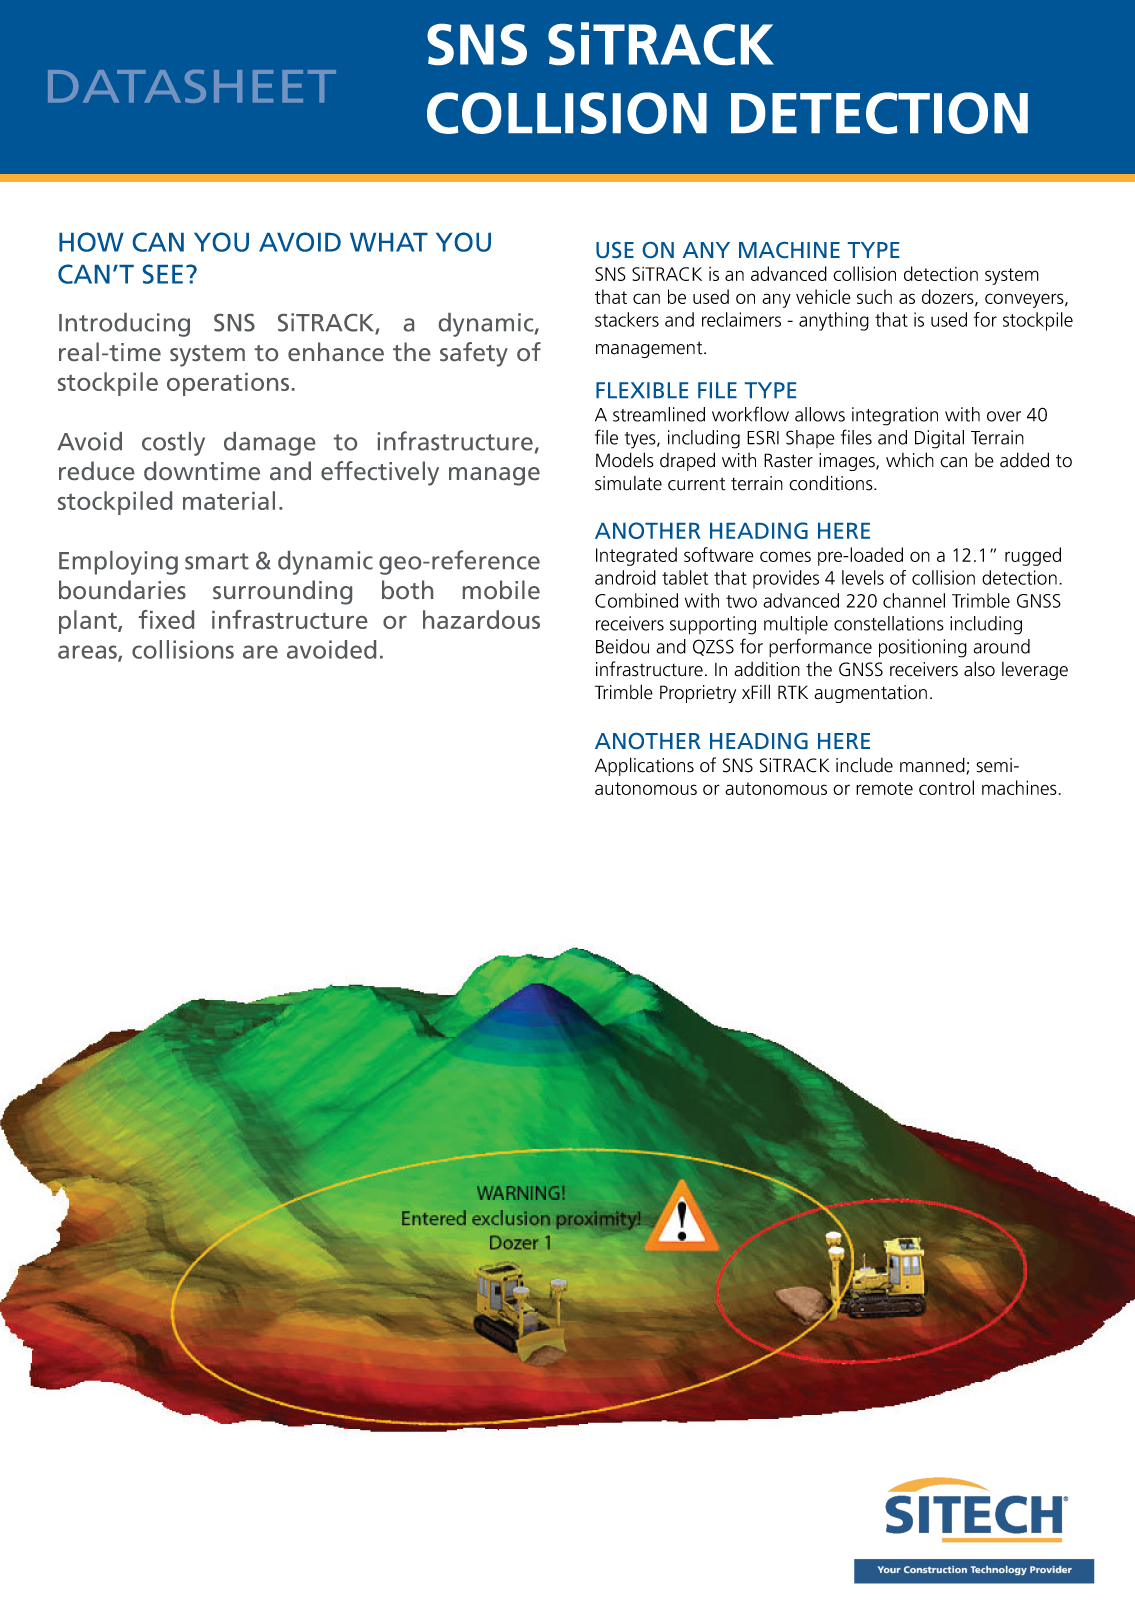 Image resolution: width=1135 pixels, height=1606 pixels. What do you see at coordinates (192, 86) in the screenshot?
I see `DATASHEET` at bounding box center [192, 86].
